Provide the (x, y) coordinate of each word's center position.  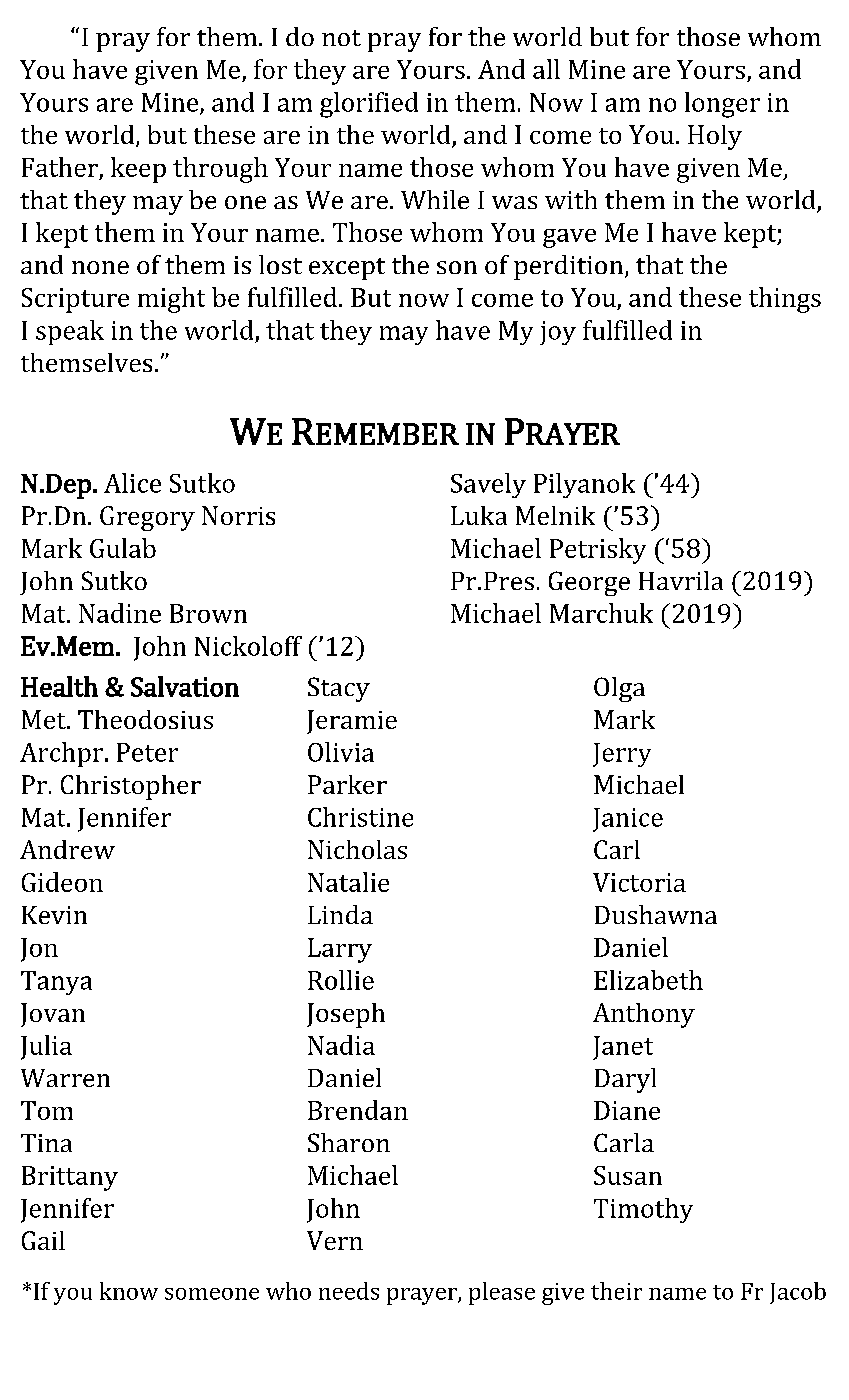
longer (722, 105)
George (589, 583)
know (129, 1291)
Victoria (639, 882)
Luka (479, 515)
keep (138, 170)
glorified (369, 105)
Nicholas (357, 849)
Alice (132, 483)
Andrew (67, 849)
